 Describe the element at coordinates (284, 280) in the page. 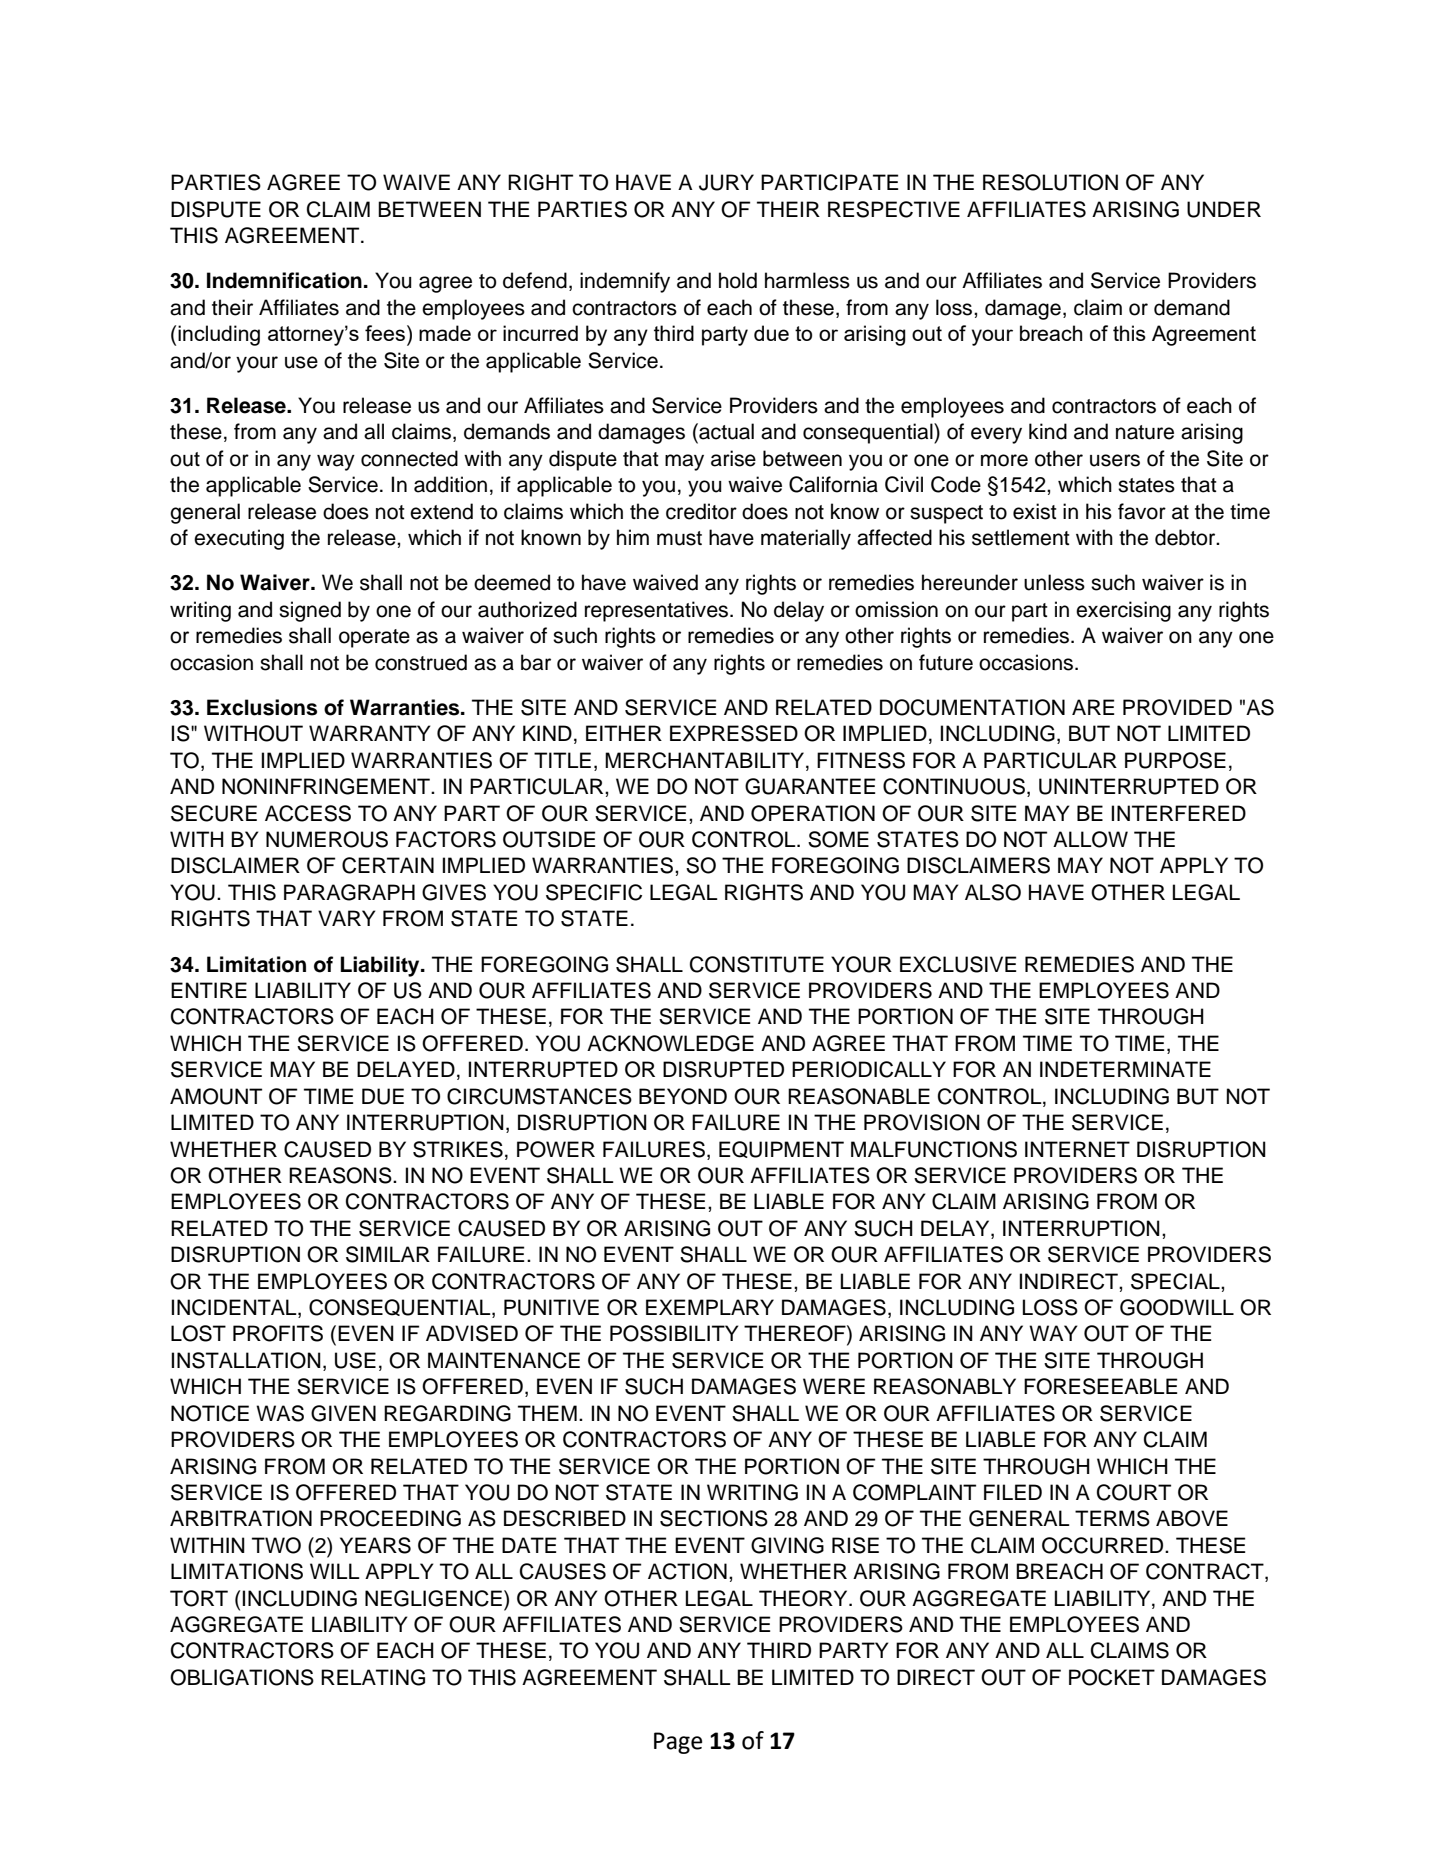

I see `Indemnification` at that location.
